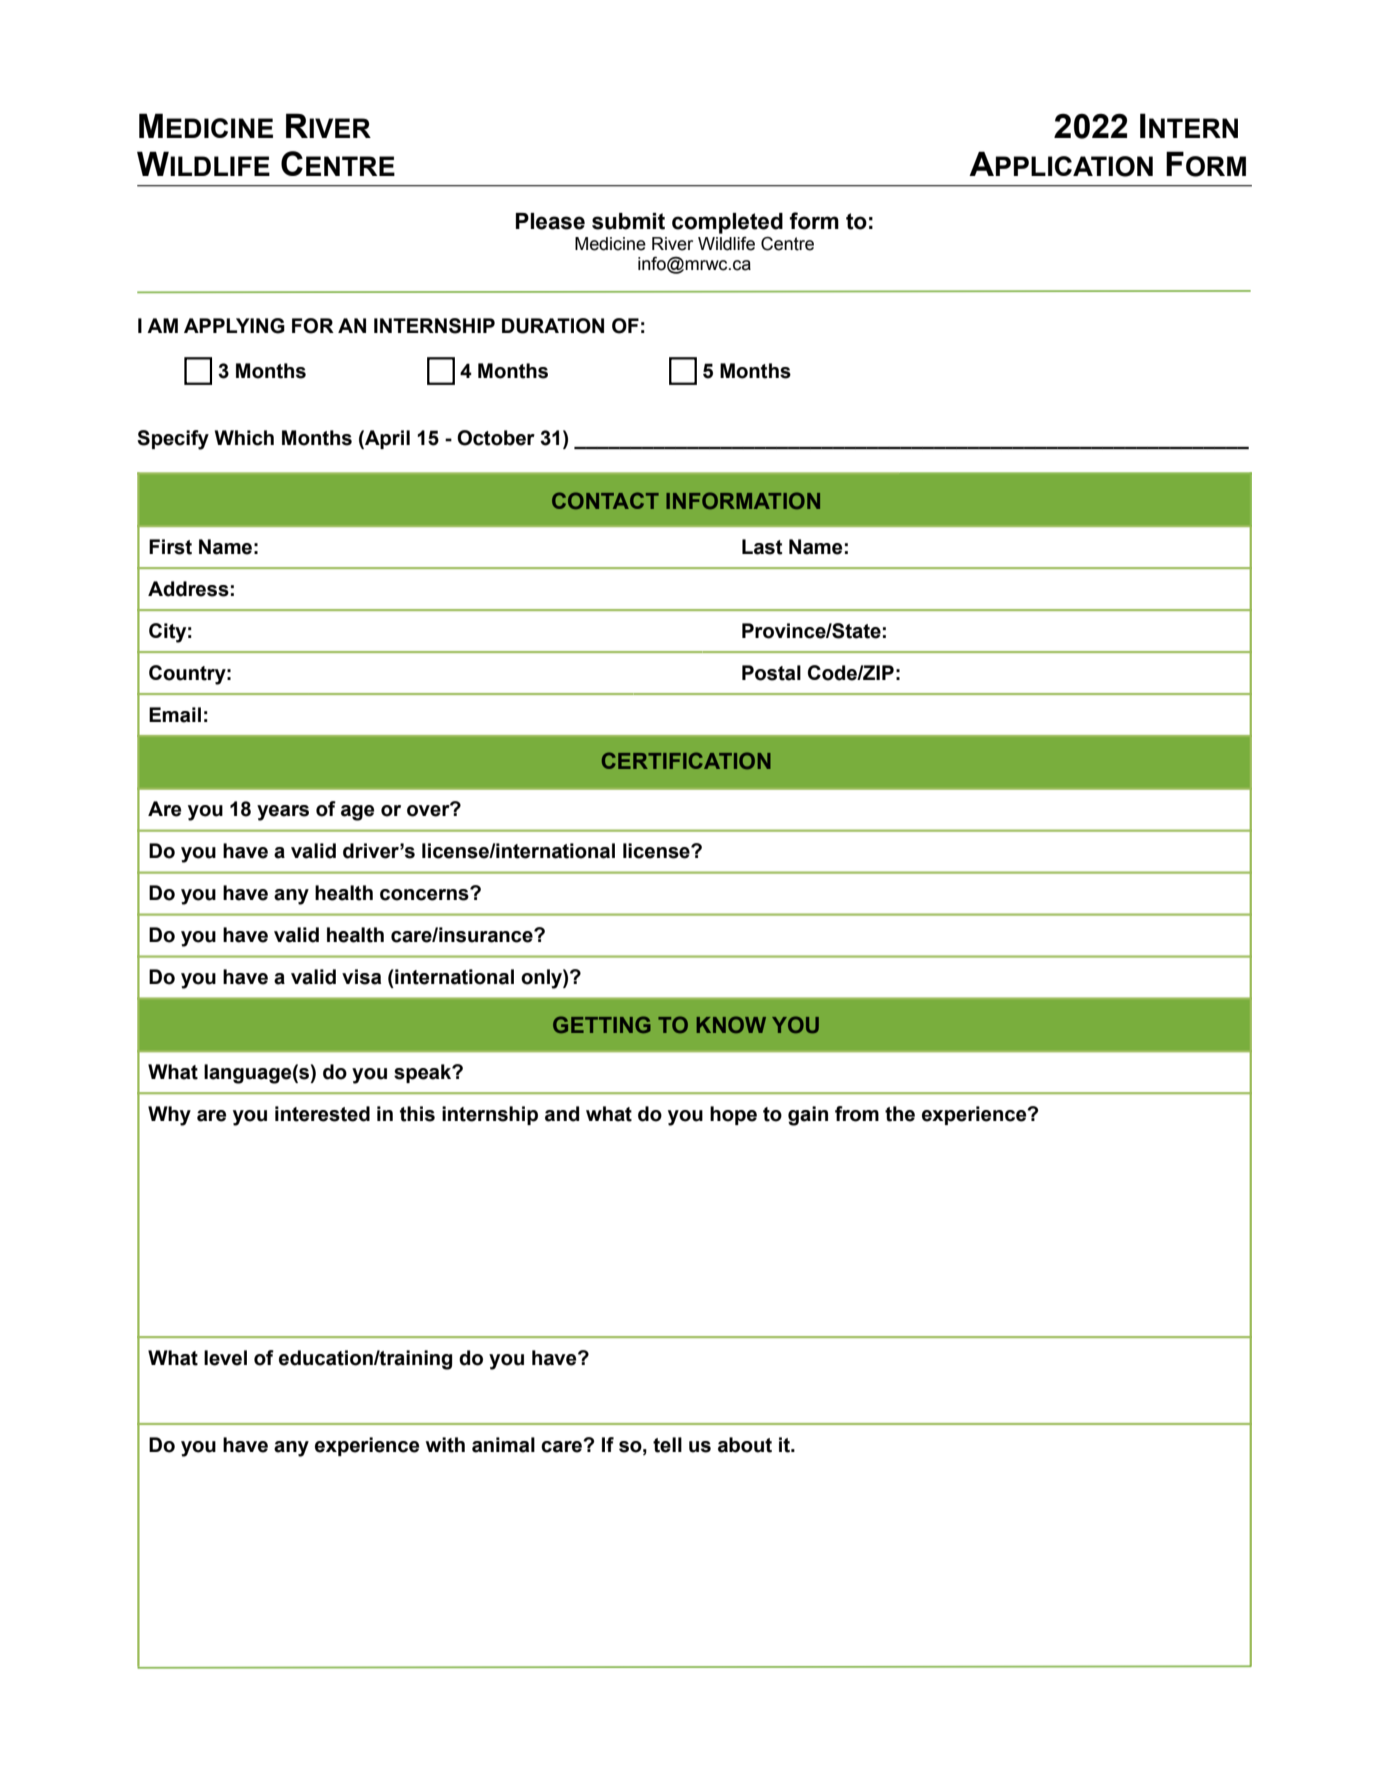 The height and width of the page is (1777, 1373). What do you see at coordinates (605, 500) in the page?
I see `CONTACT` at bounding box center [605, 500].
